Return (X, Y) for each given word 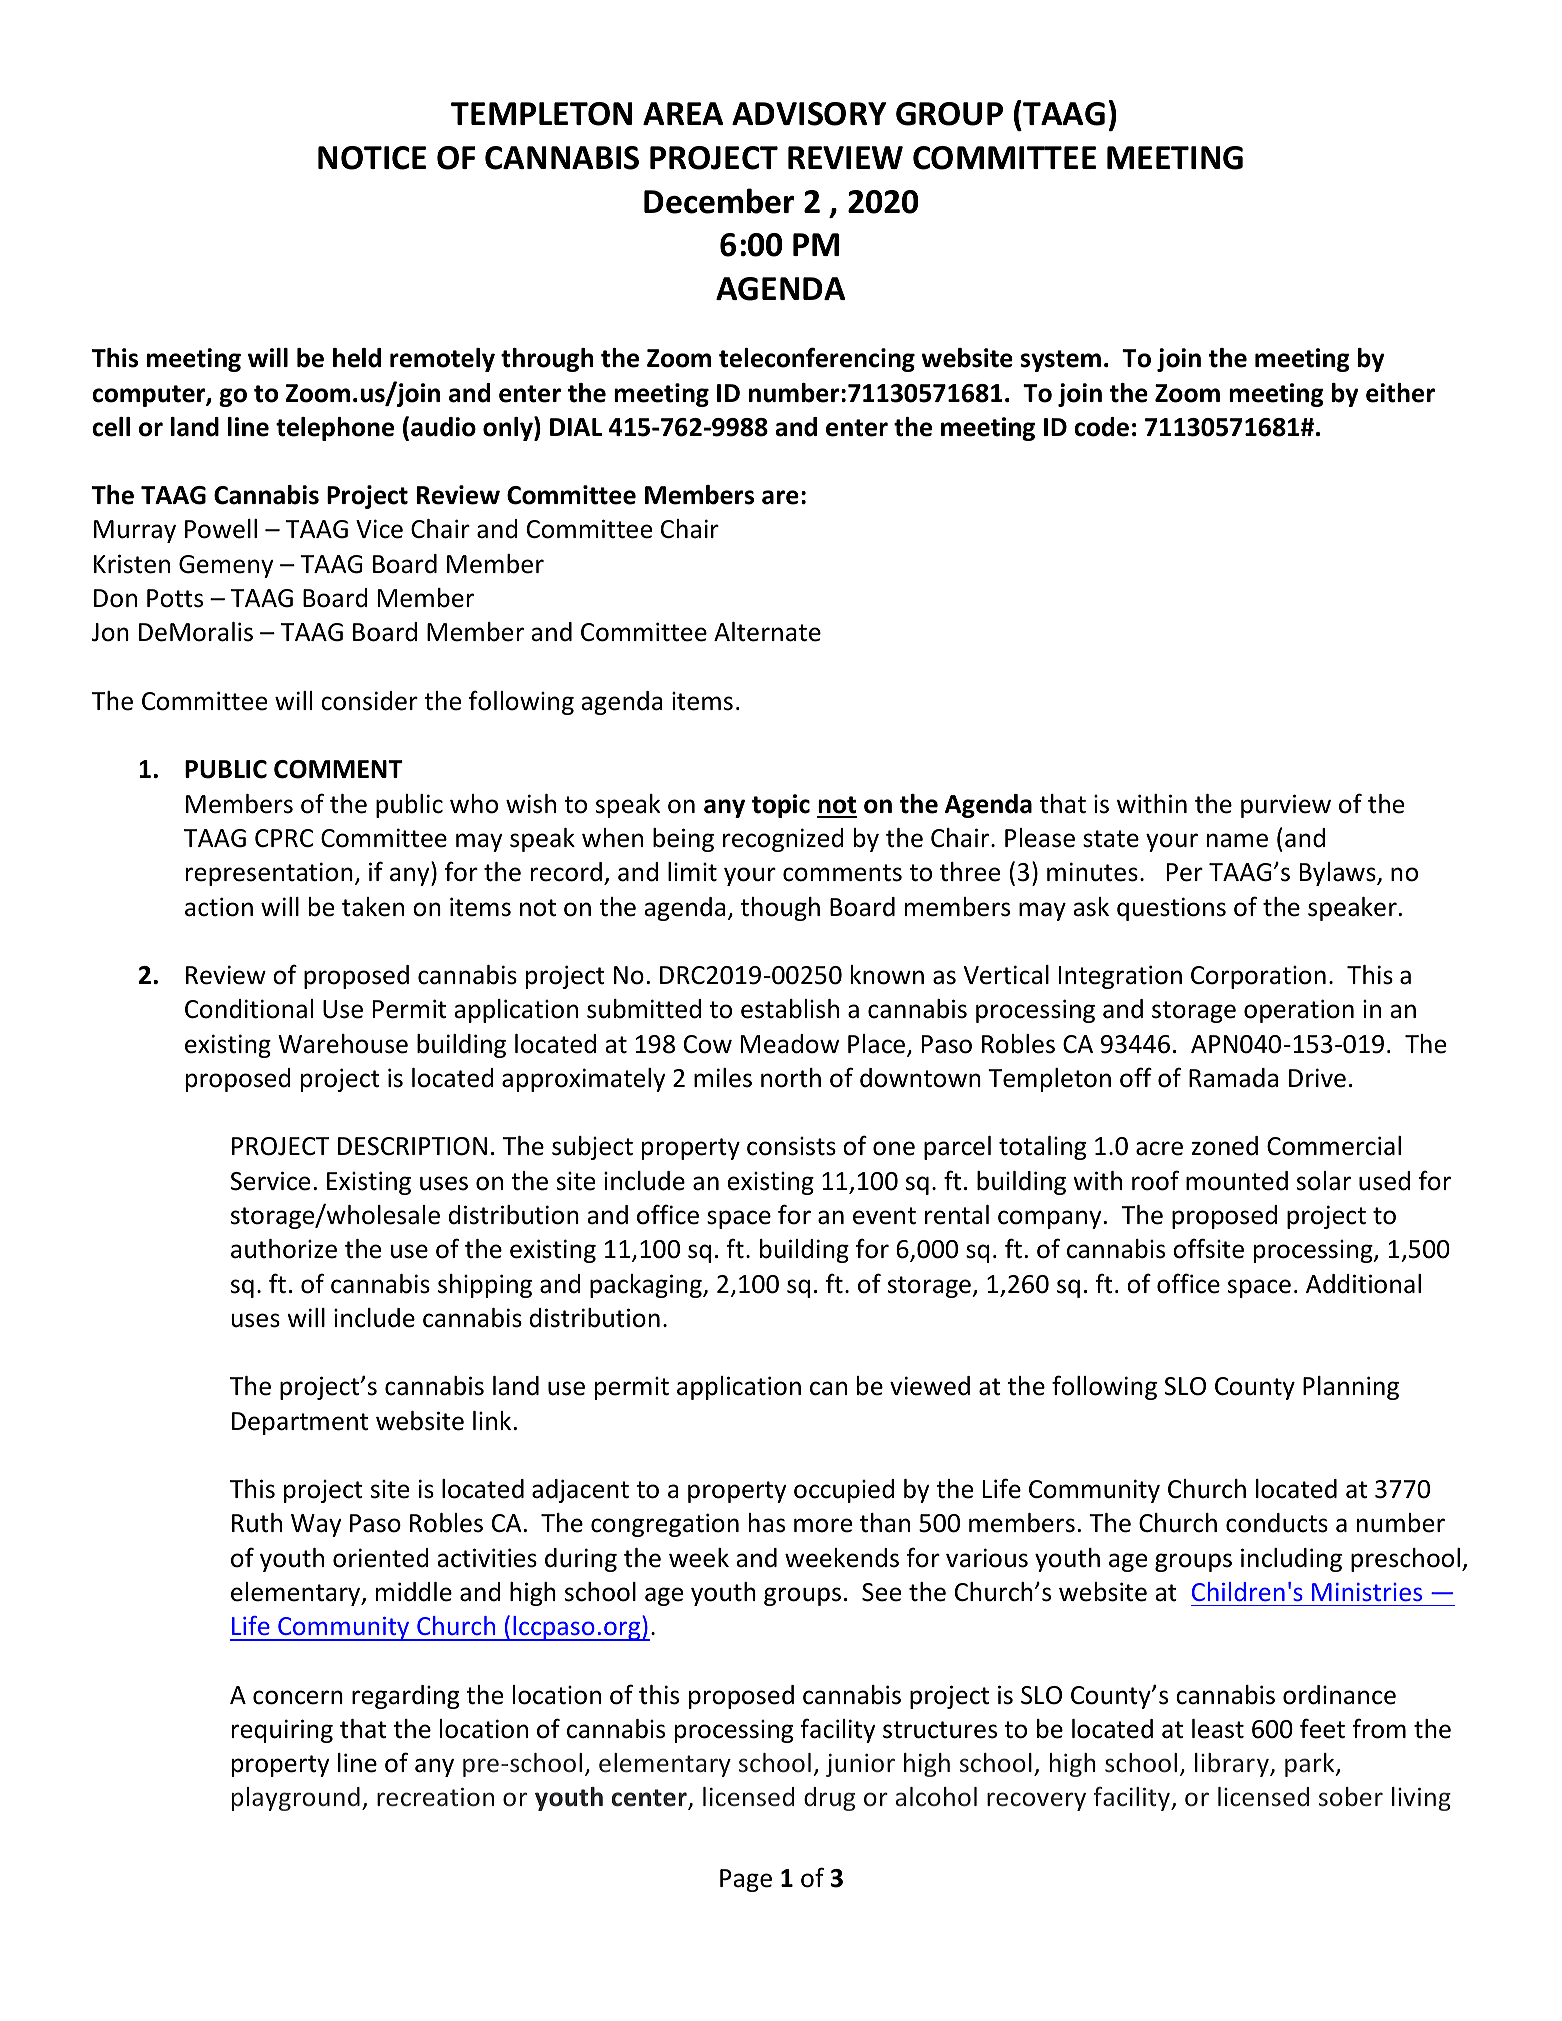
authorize (284, 1249)
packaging (647, 1286)
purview (1286, 806)
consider (369, 701)
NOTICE (372, 158)
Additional (1363, 1284)
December (719, 201)
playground (296, 1799)
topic (781, 806)
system (1060, 361)
